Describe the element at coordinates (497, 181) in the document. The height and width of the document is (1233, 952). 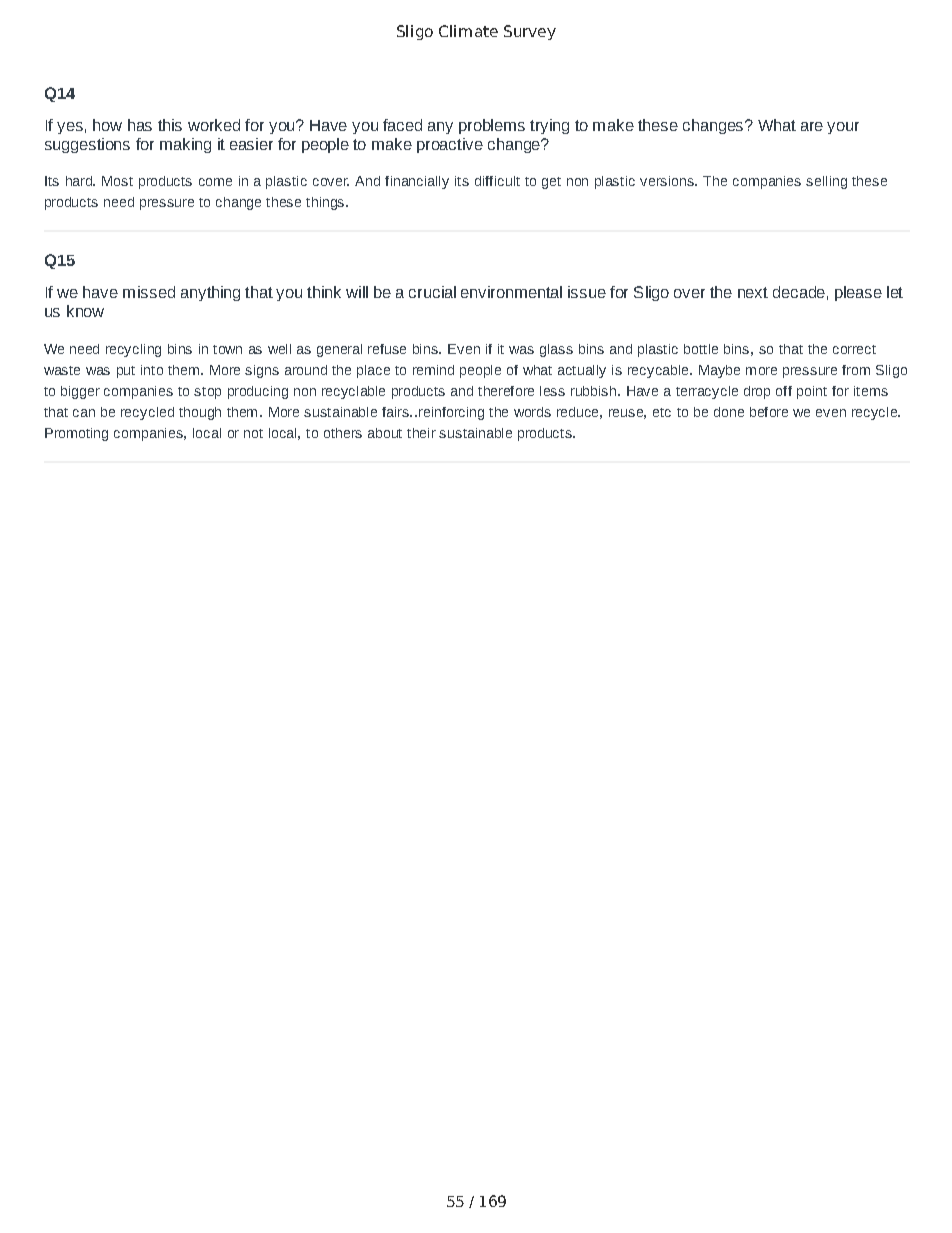
I see `difficult` at that location.
